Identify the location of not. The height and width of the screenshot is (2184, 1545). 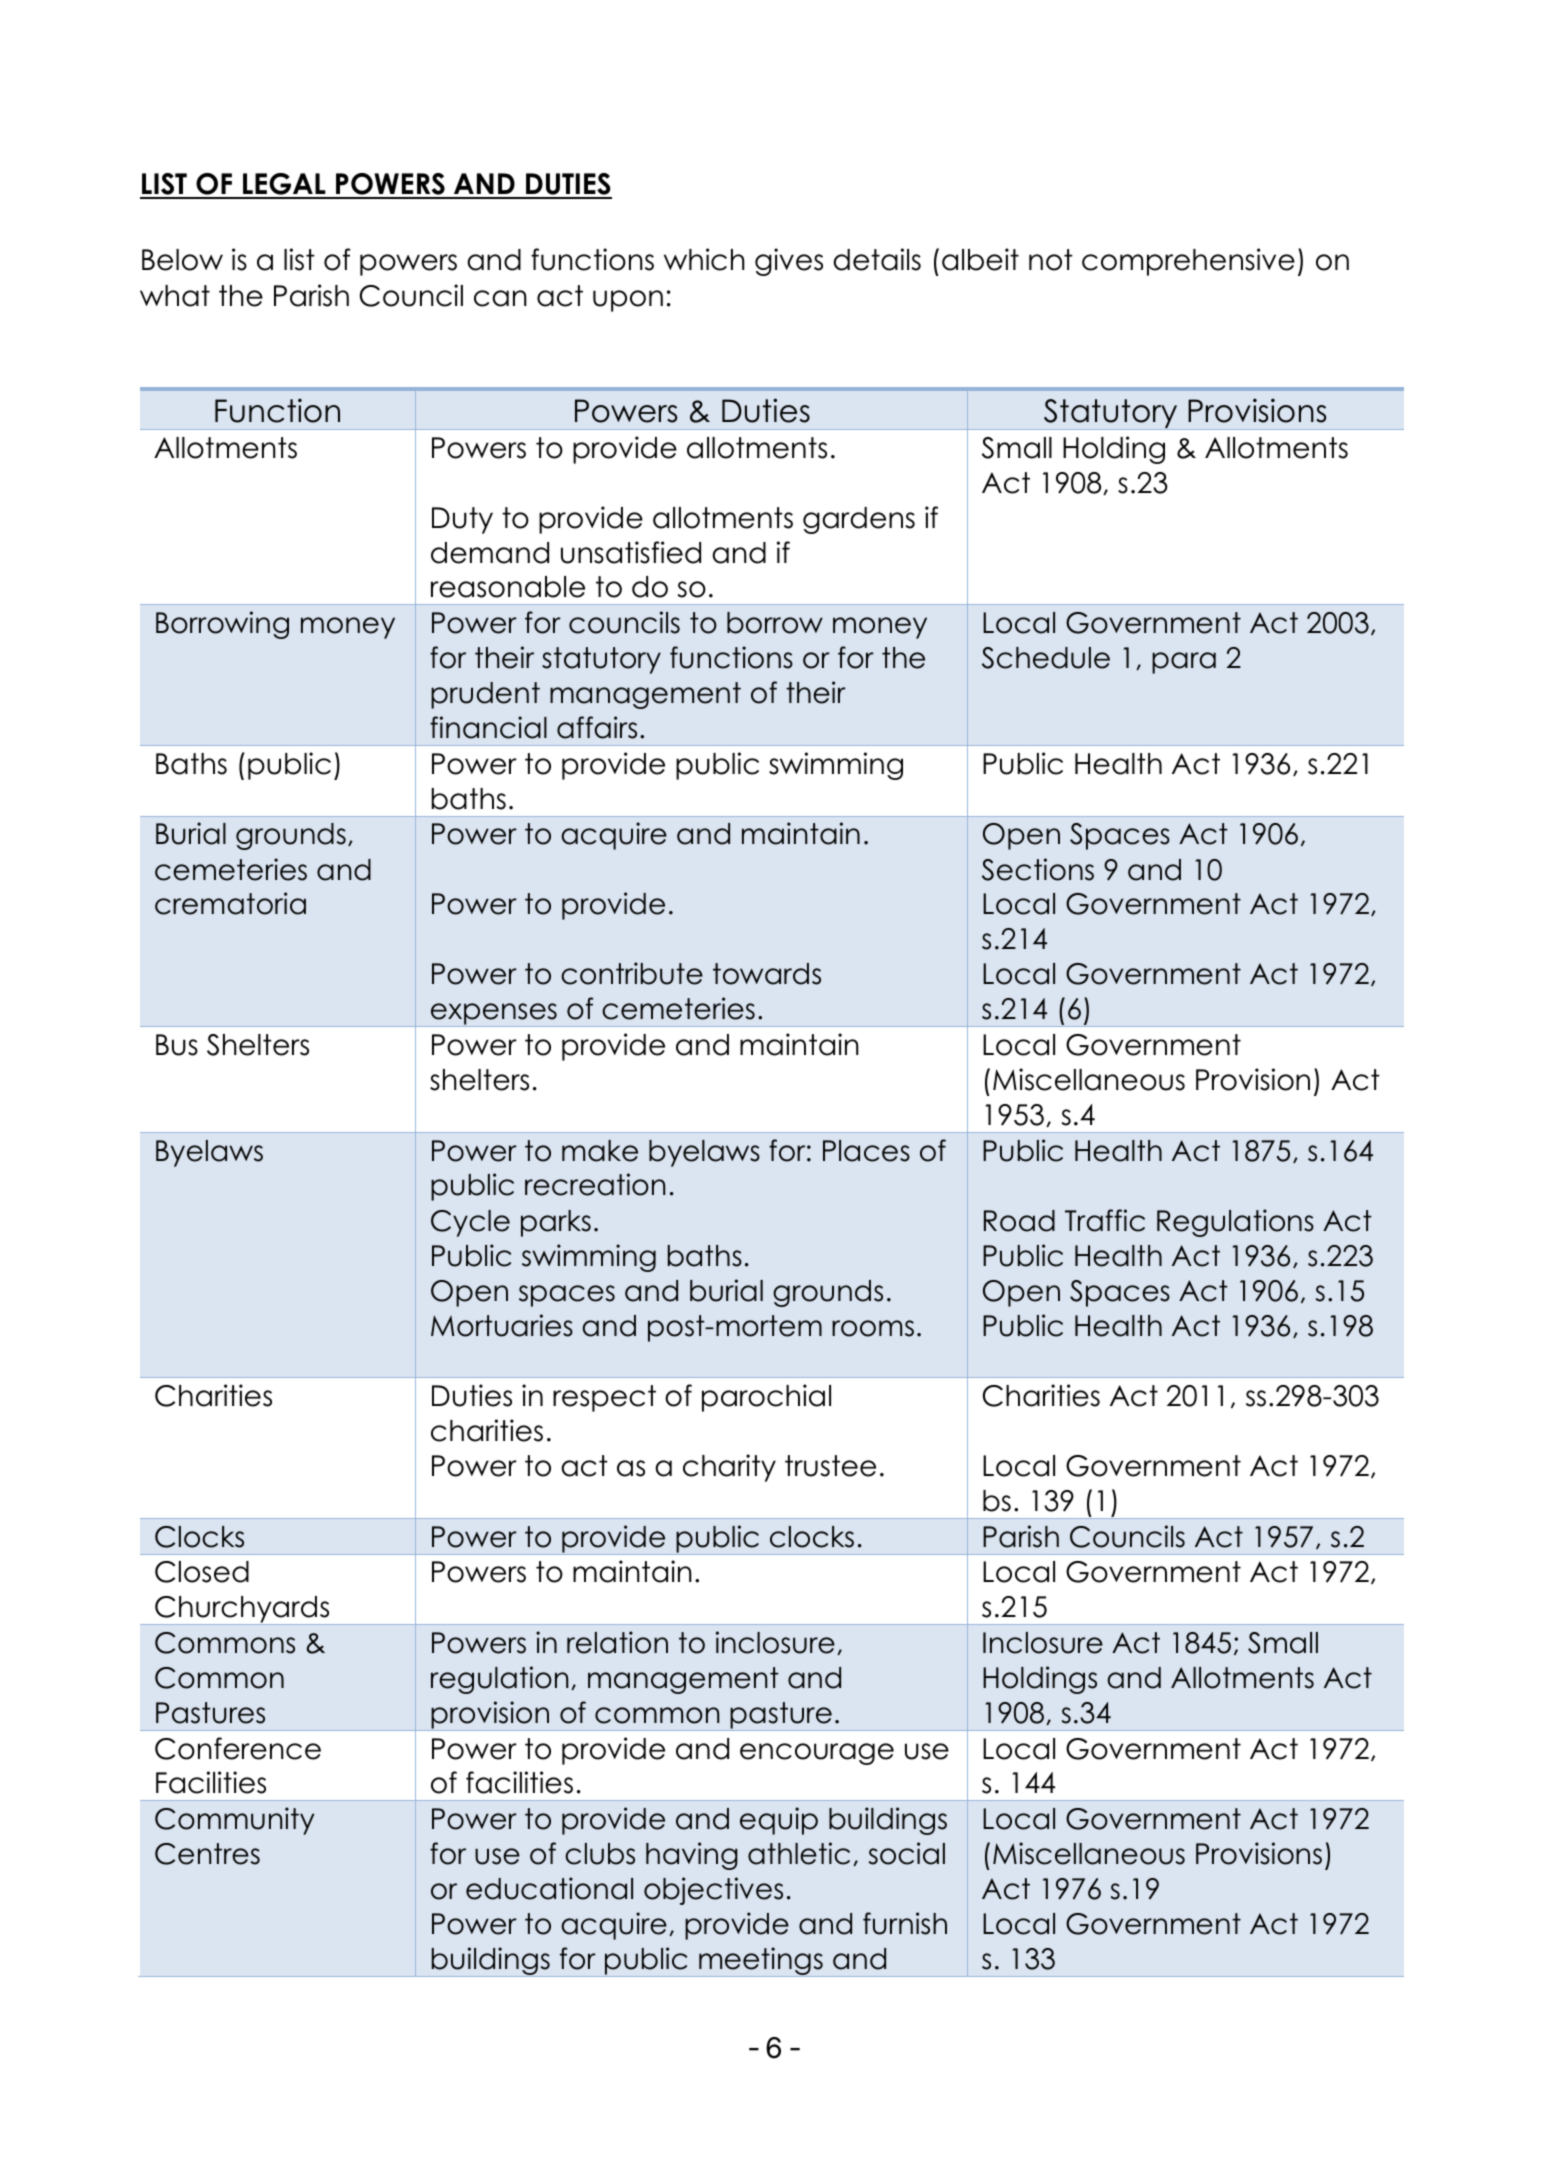
(1051, 260).
